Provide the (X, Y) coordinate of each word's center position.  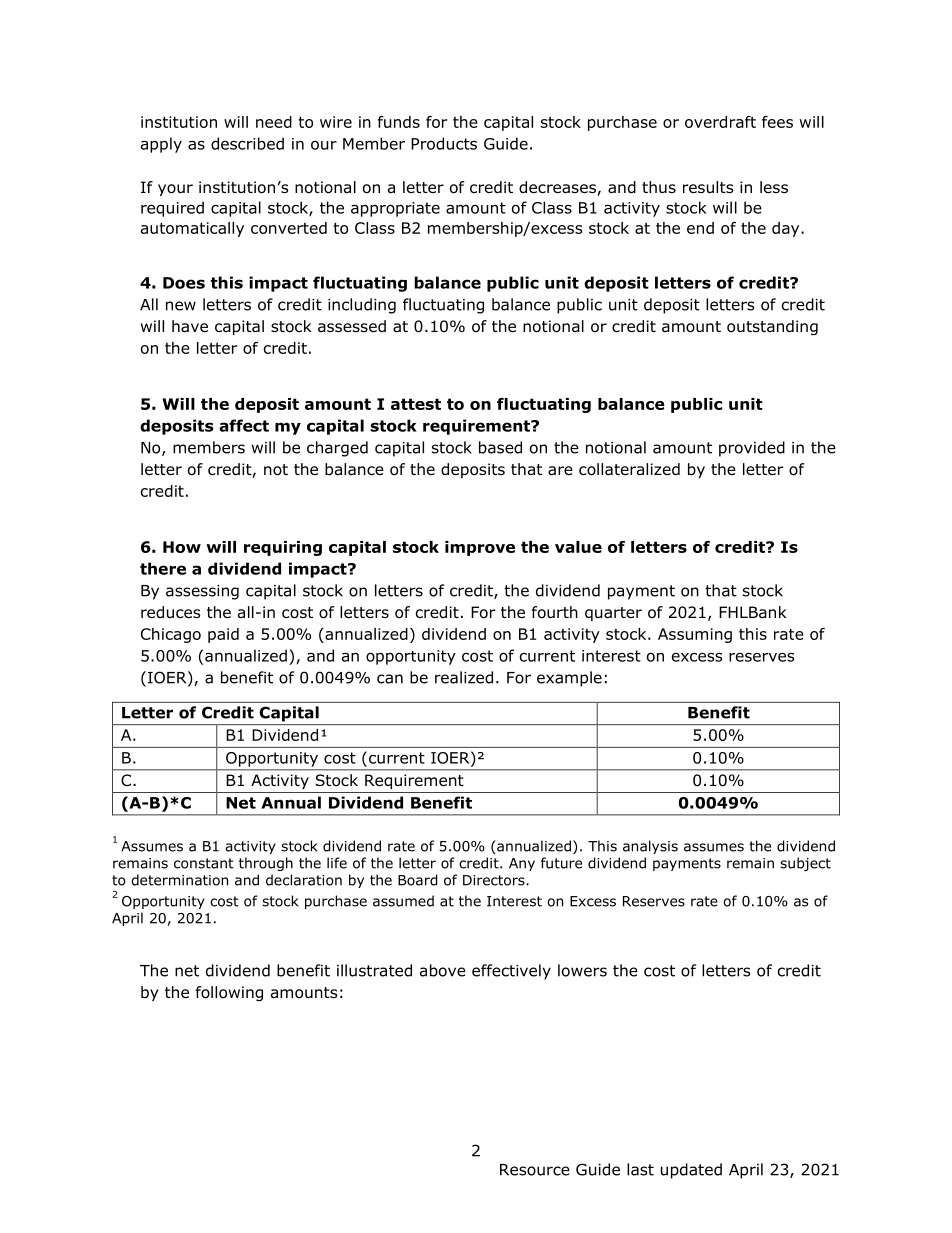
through (266, 864)
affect (244, 425)
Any (522, 864)
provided (752, 449)
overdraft (720, 122)
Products (444, 143)
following (229, 993)
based (500, 447)
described (247, 143)
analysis (650, 847)
